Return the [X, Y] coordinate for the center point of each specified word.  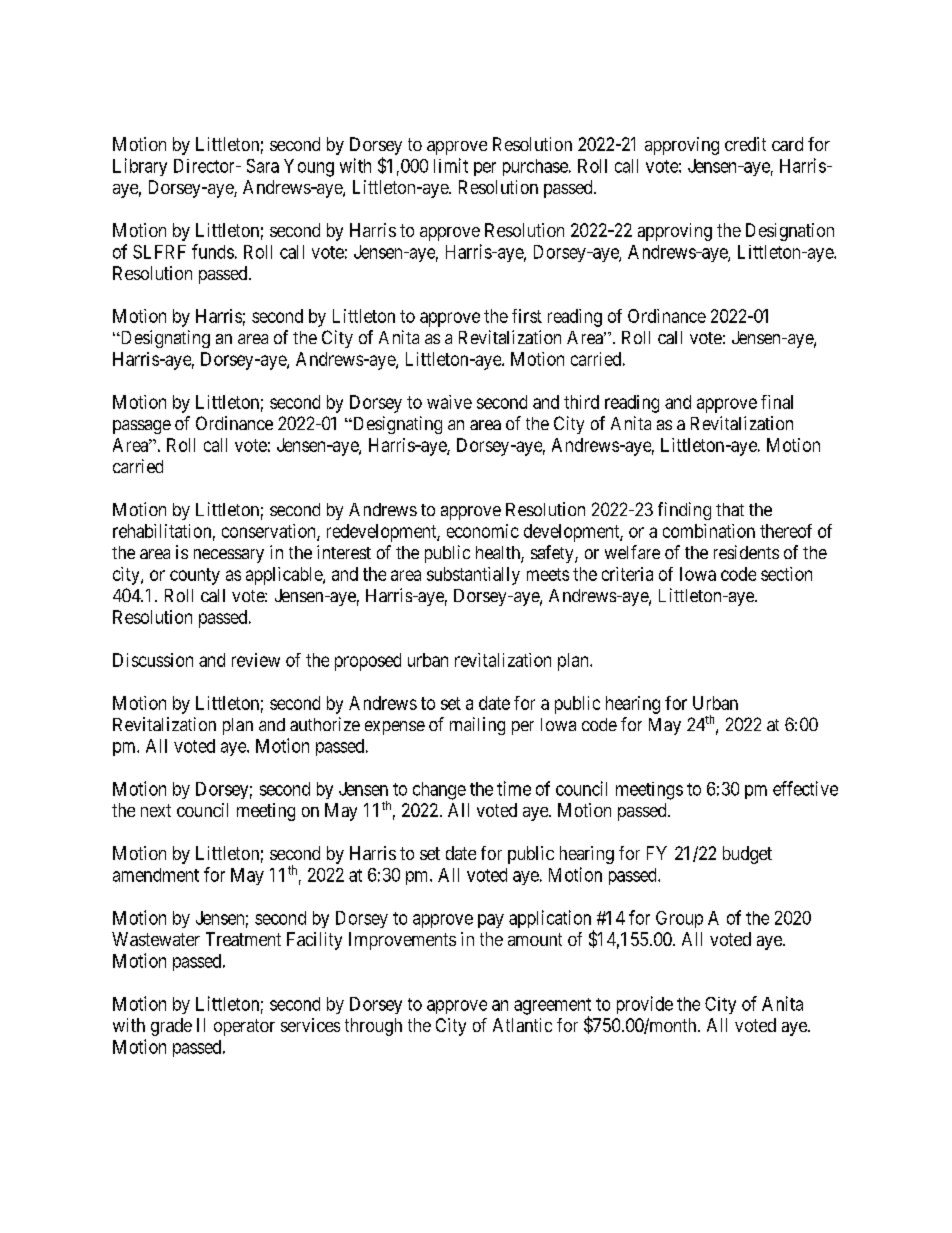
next [156, 810]
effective [805, 788]
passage [142, 427]
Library [140, 167]
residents [746, 552]
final [777, 402]
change [439, 791]
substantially [473, 576]
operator [244, 1027]
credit [745, 144]
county [195, 576]
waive [449, 402]
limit [451, 165]
